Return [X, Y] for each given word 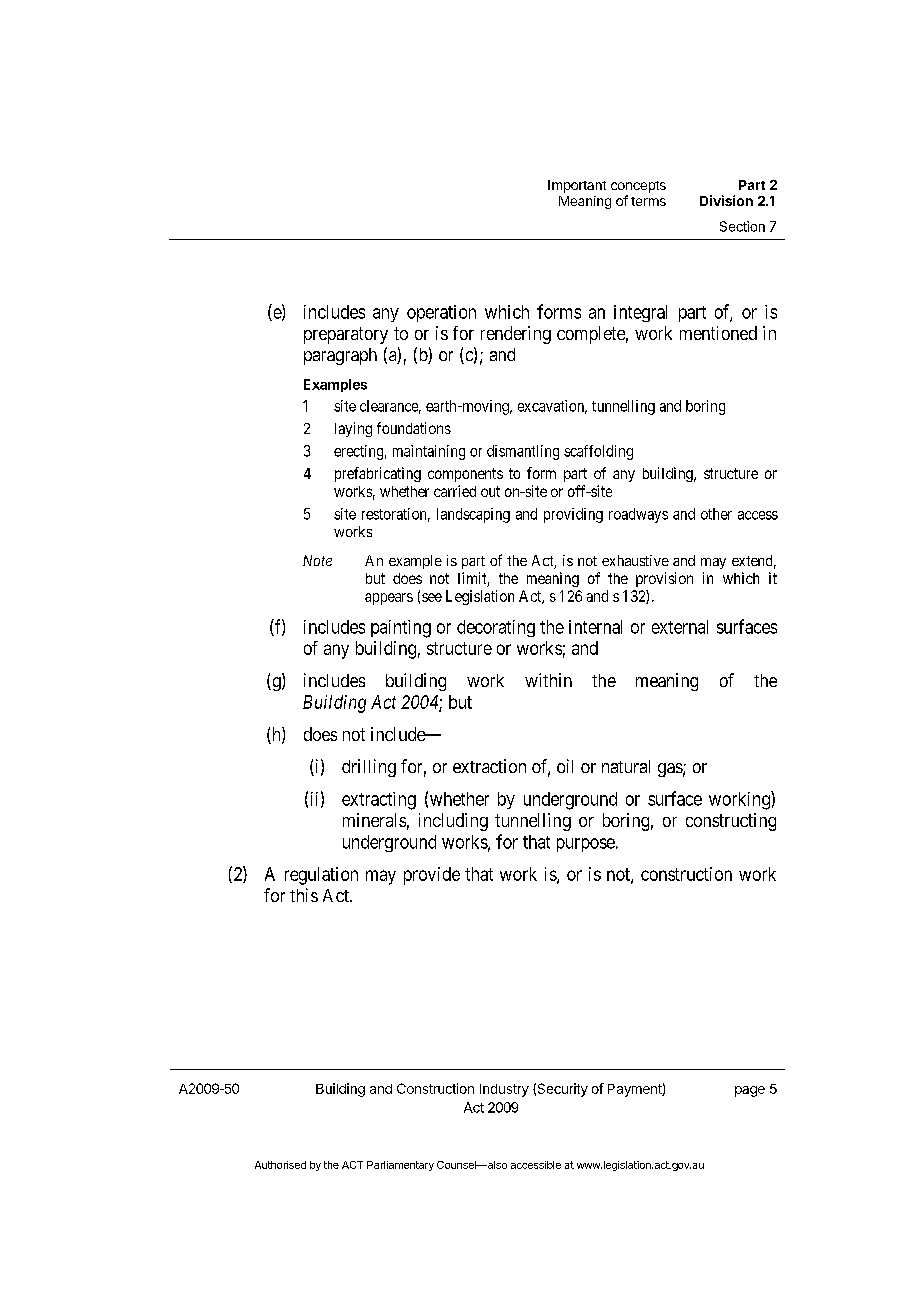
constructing [731, 822]
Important [577, 186]
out [490, 491]
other [716, 514]
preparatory [346, 335]
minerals [374, 820]
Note [317, 560]
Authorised [280, 1165]
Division [726, 200]
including [453, 822]
